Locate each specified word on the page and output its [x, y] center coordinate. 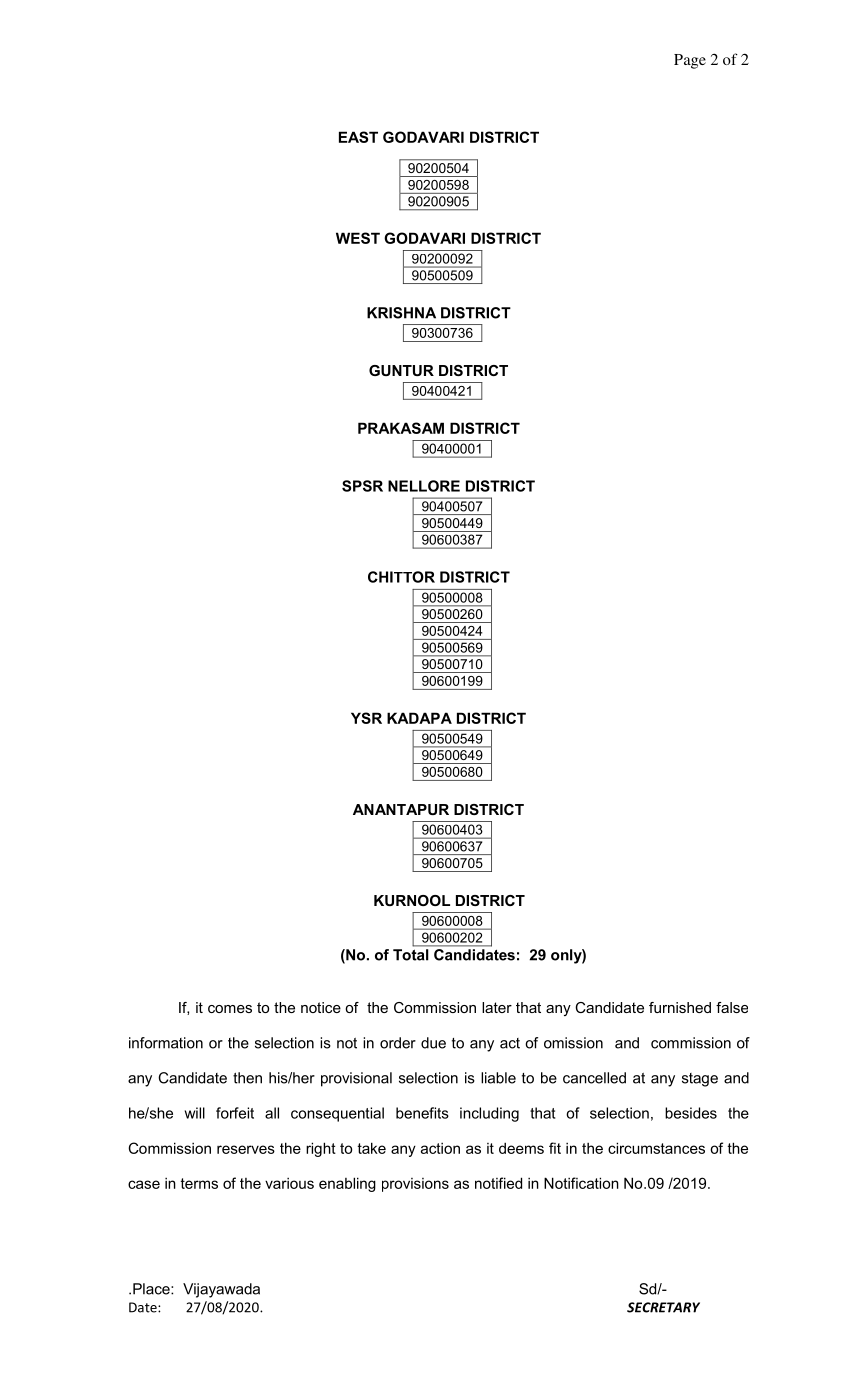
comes [230, 1009]
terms [199, 1183]
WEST [358, 238]
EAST [358, 137]
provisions [415, 1185]
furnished [680, 1007]
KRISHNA [401, 313]
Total [411, 955]
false [732, 1007]
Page [690, 61]
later [497, 1007]
